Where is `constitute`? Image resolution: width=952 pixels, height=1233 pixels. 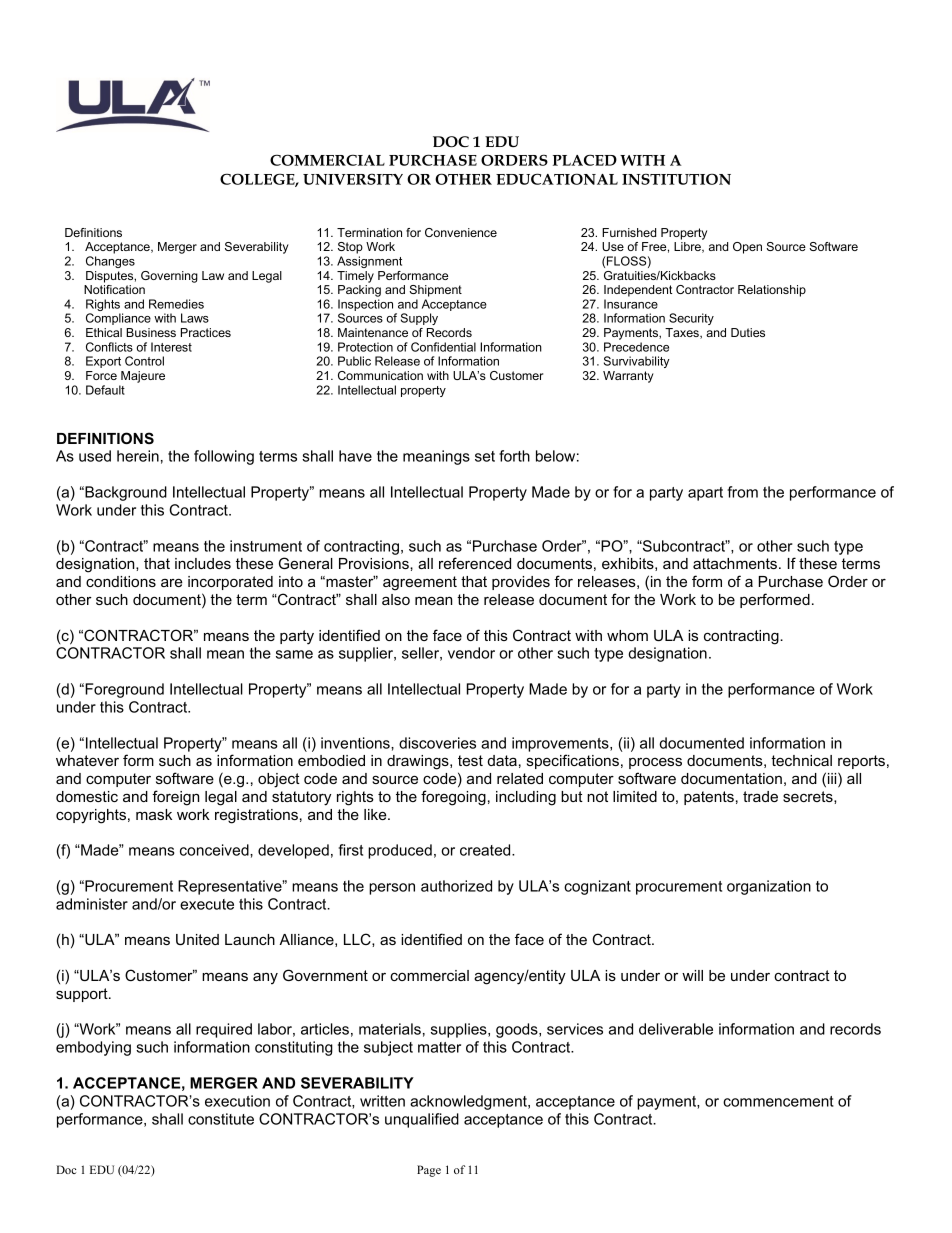
constitute is located at coordinates (221, 1119).
